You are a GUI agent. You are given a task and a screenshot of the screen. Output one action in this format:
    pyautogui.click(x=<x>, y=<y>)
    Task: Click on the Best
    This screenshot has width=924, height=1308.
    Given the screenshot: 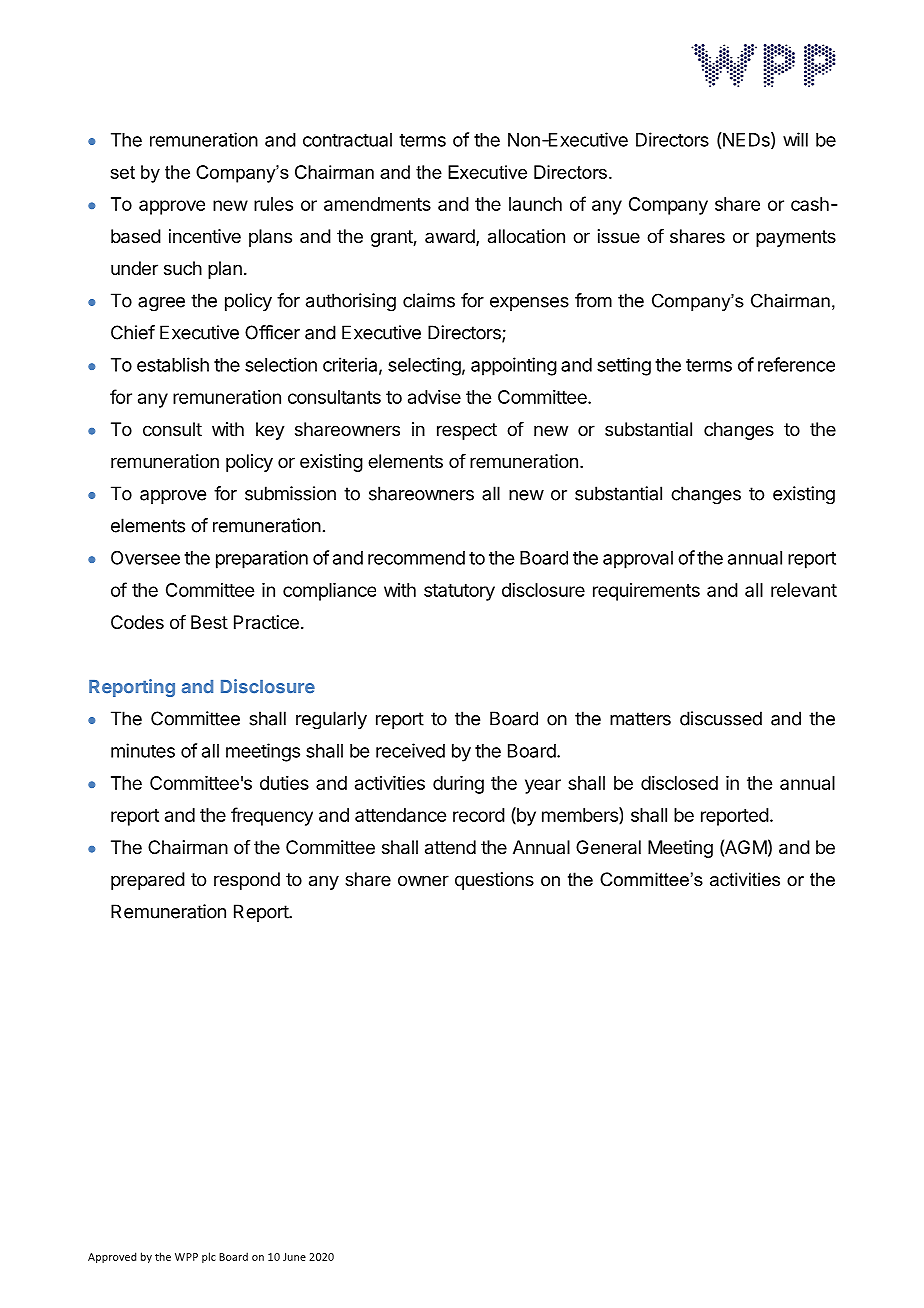 What is the action you would take?
    pyautogui.click(x=209, y=622)
